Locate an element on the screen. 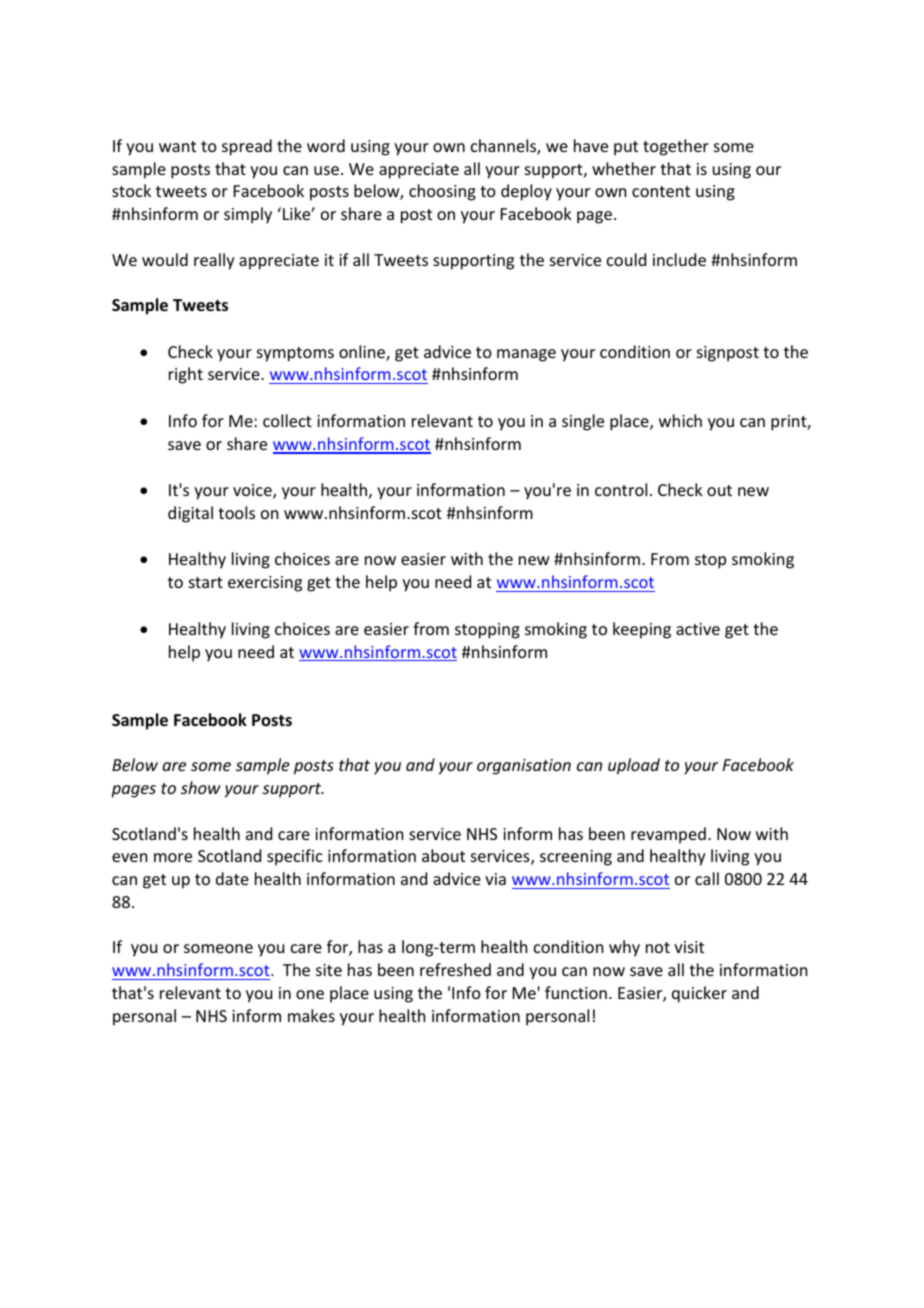 The width and height of the screenshot is (924, 1308). keeping is located at coordinates (642, 630).
